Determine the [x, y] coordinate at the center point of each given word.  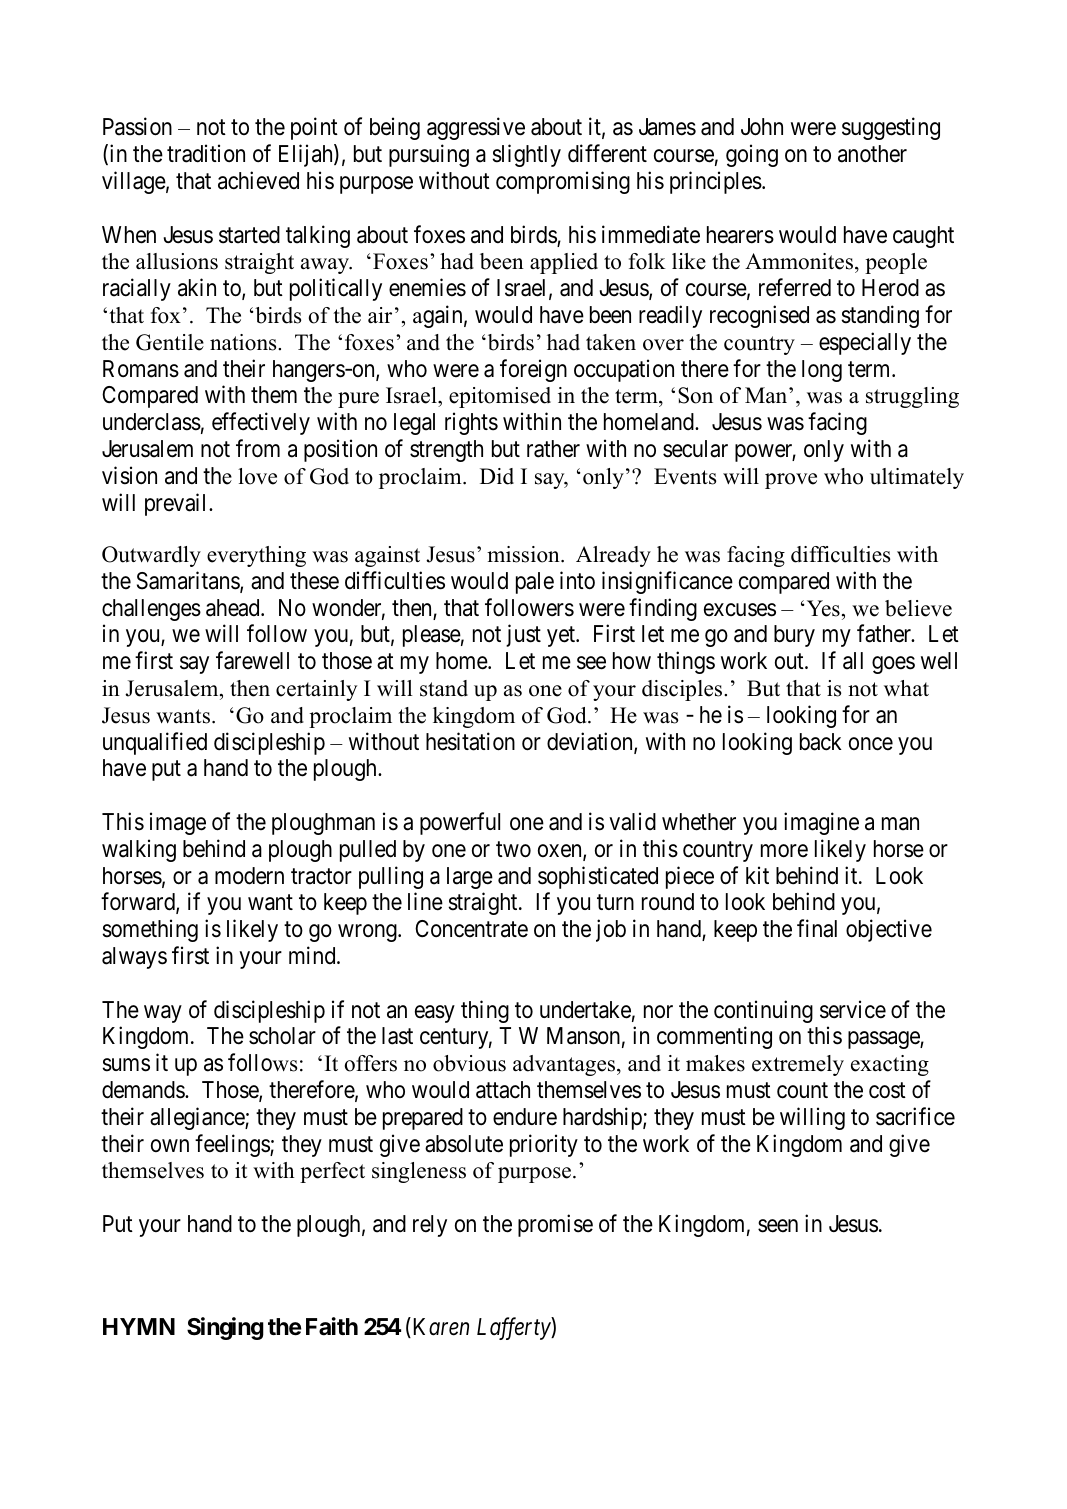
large [470, 878]
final [817, 928]
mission [524, 554]
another [872, 154]
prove [791, 481]
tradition [206, 153]
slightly [526, 155]
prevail [177, 504]
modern [249, 876]
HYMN [139, 1326]
